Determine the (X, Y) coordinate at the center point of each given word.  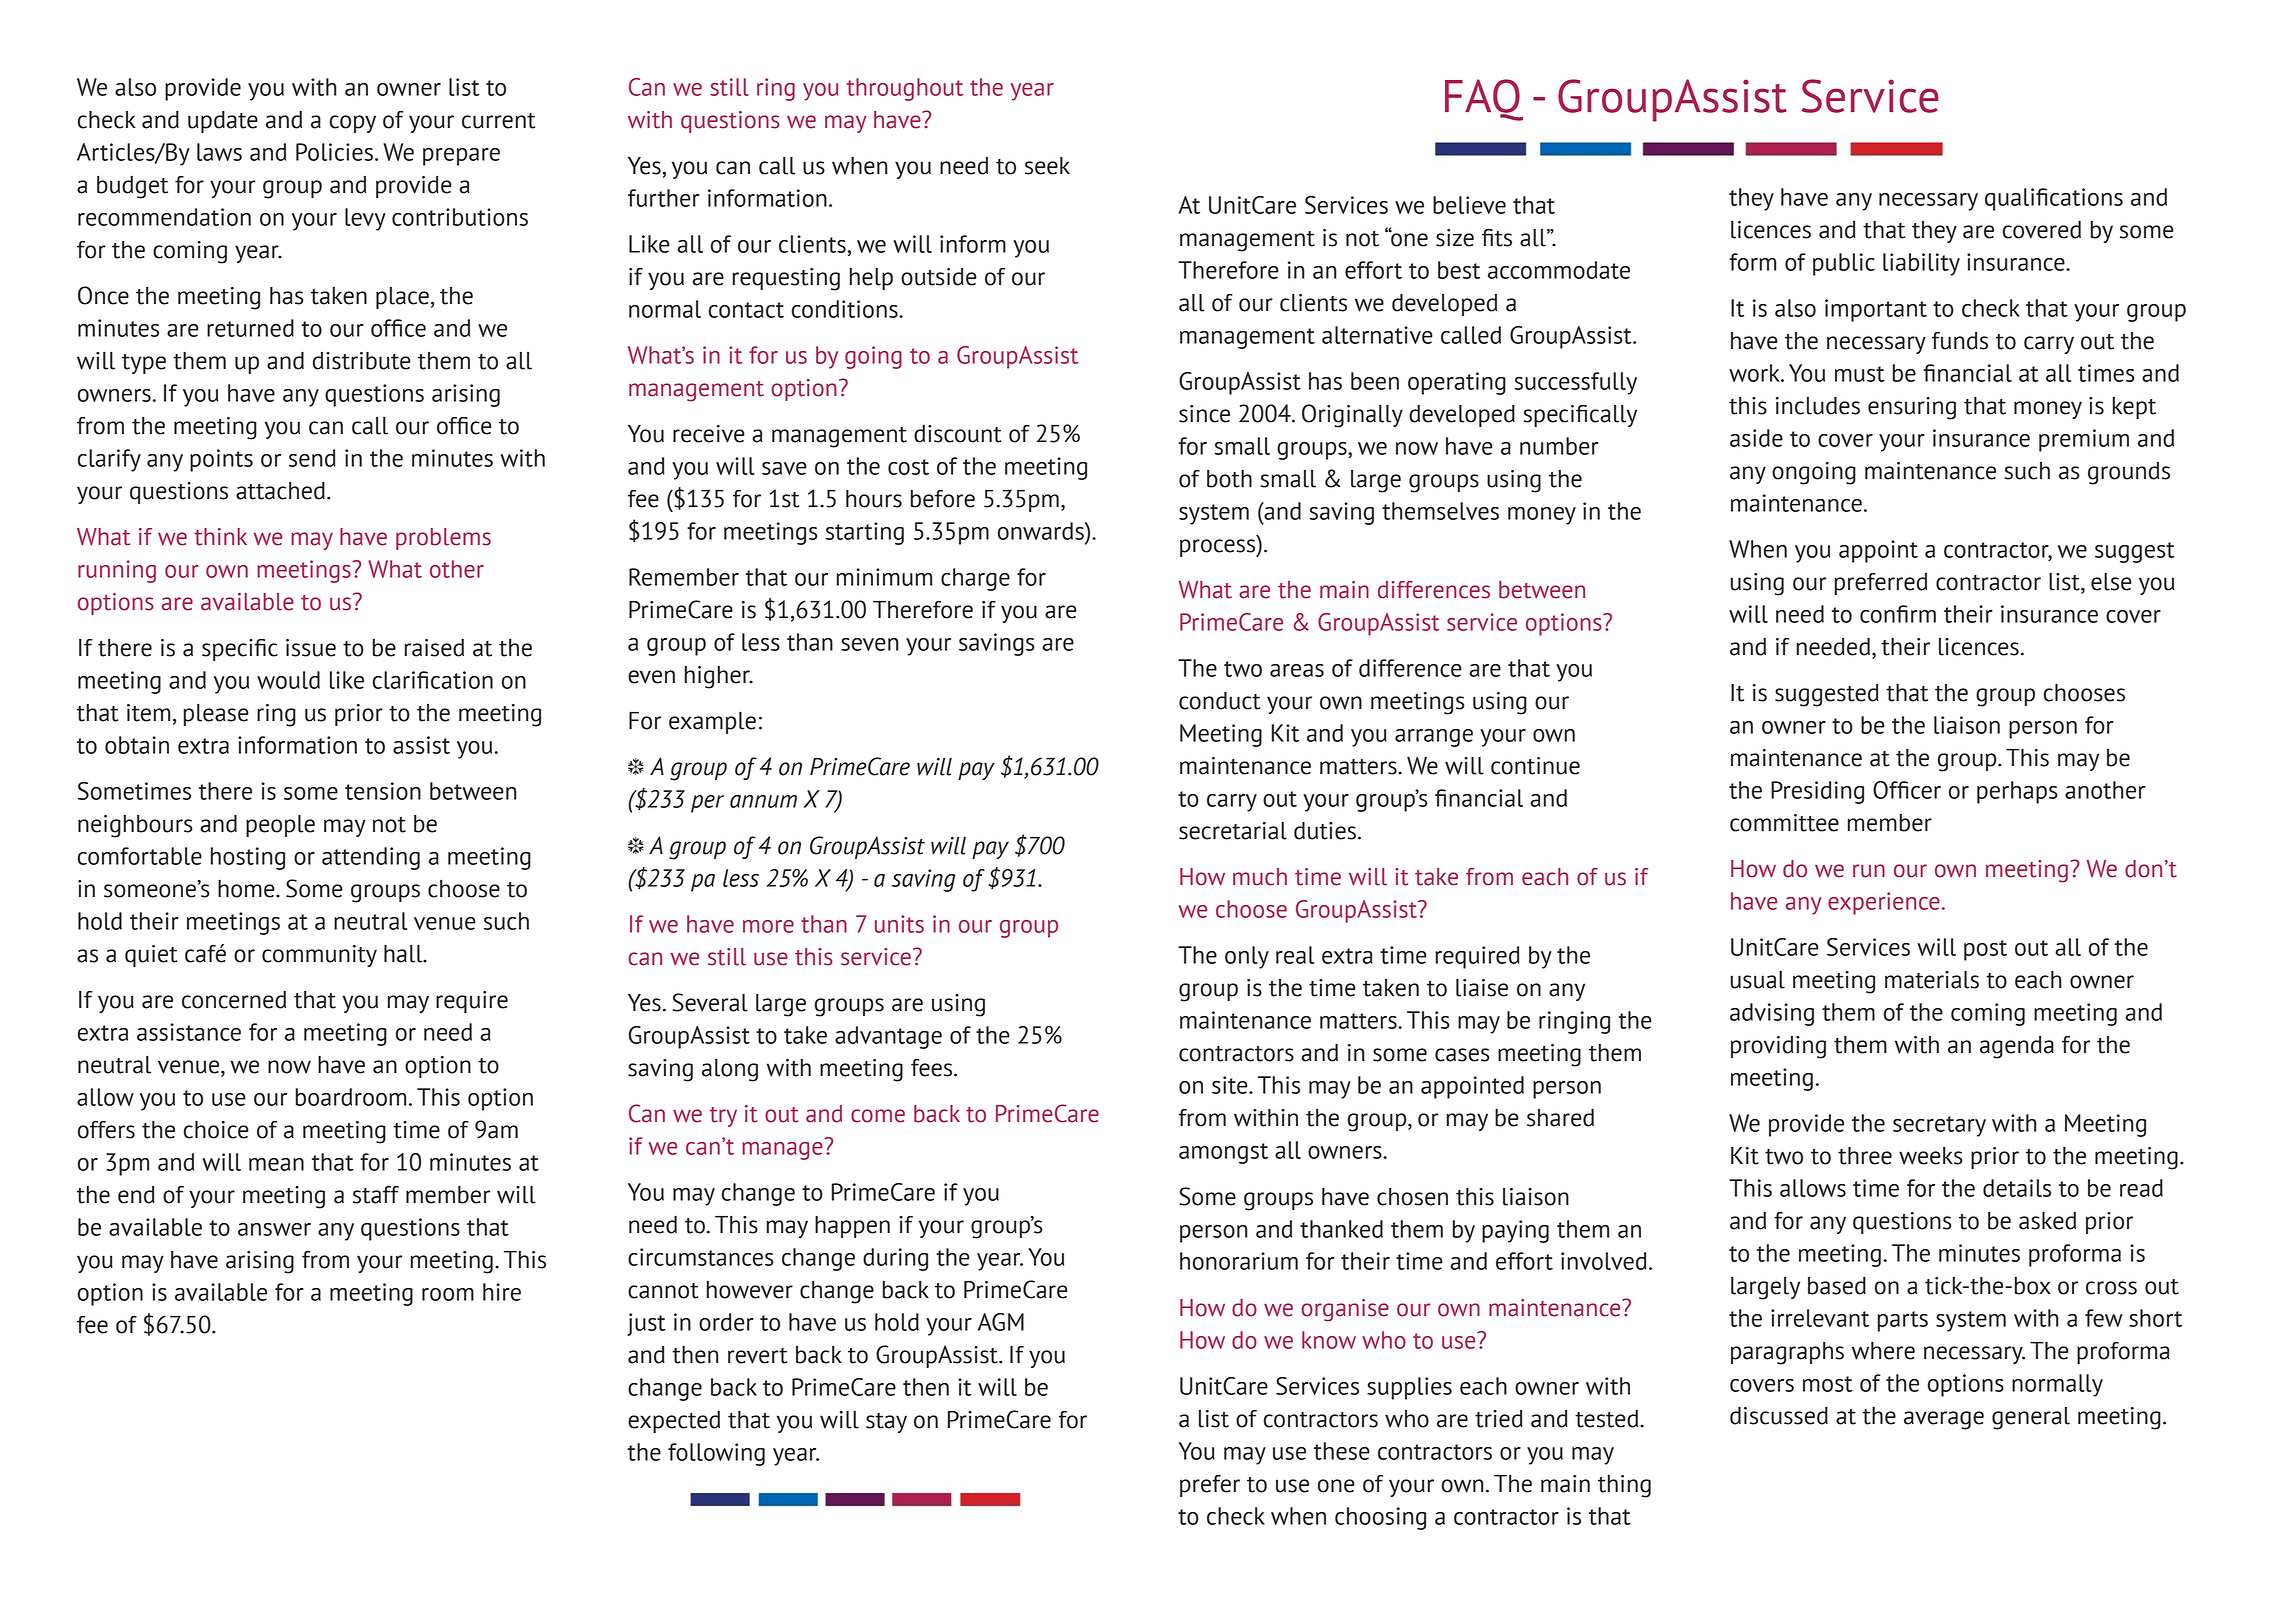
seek (1047, 166)
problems (443, 539)
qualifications (2054, 199)
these (1342, 1451)
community (319, 956)
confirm (1898, 614)
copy (353, 124)
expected (674, 1422)
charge (975, 579)
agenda (2017, 1047)
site (1231, 1085)
